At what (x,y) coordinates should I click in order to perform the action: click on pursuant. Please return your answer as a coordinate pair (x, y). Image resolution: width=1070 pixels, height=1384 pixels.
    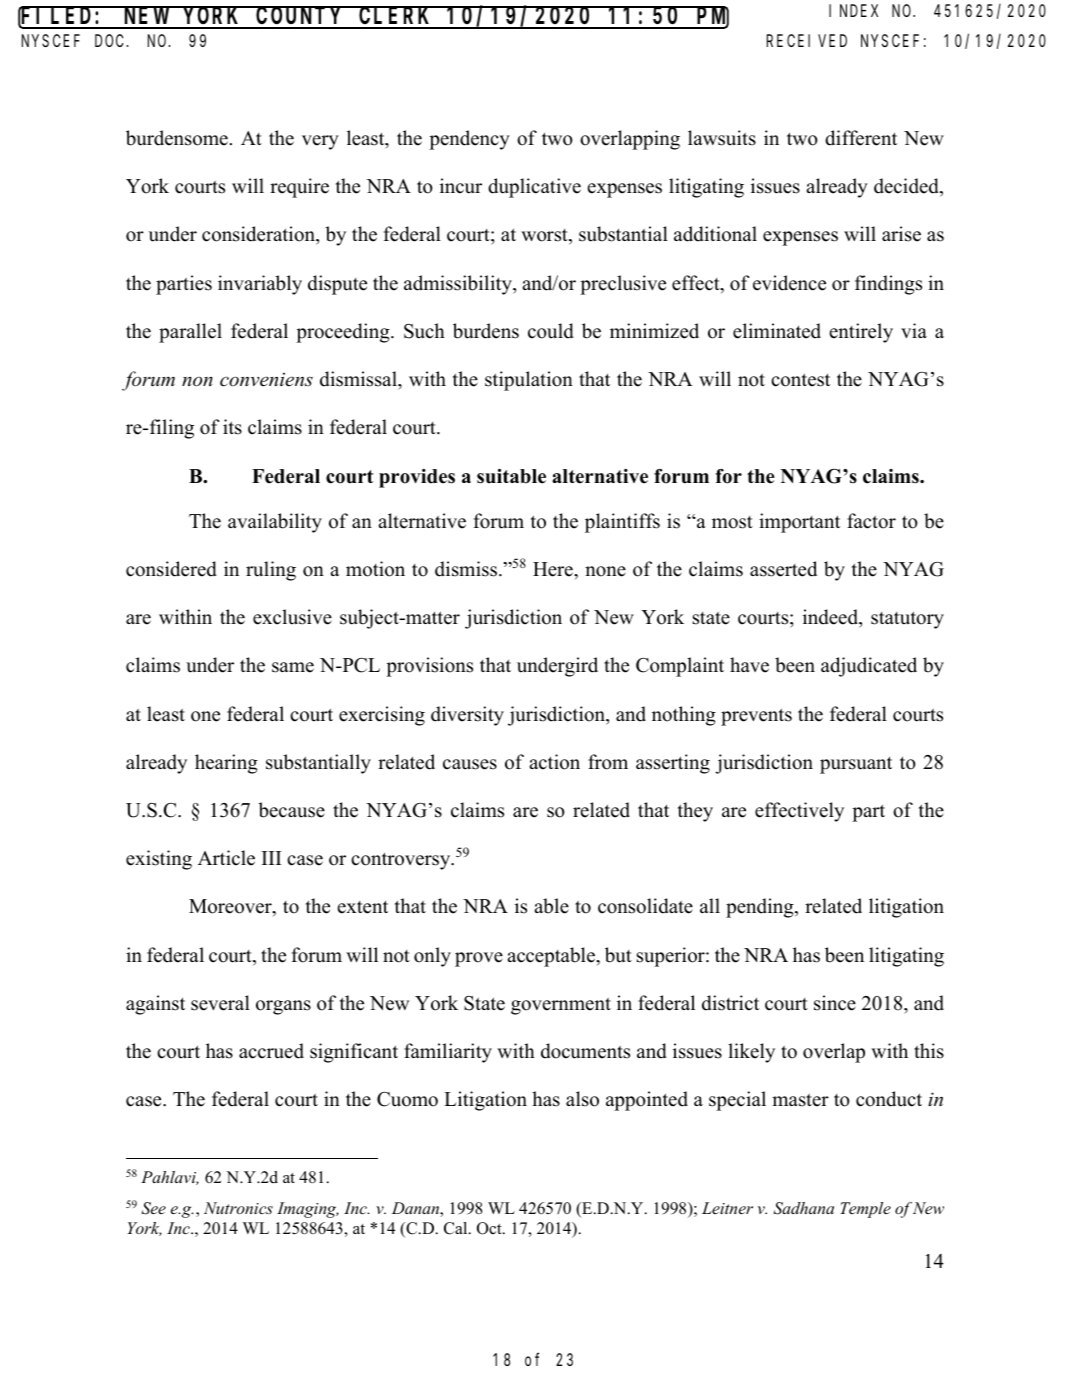
    Looking at the image, I should click on (856, 765).
